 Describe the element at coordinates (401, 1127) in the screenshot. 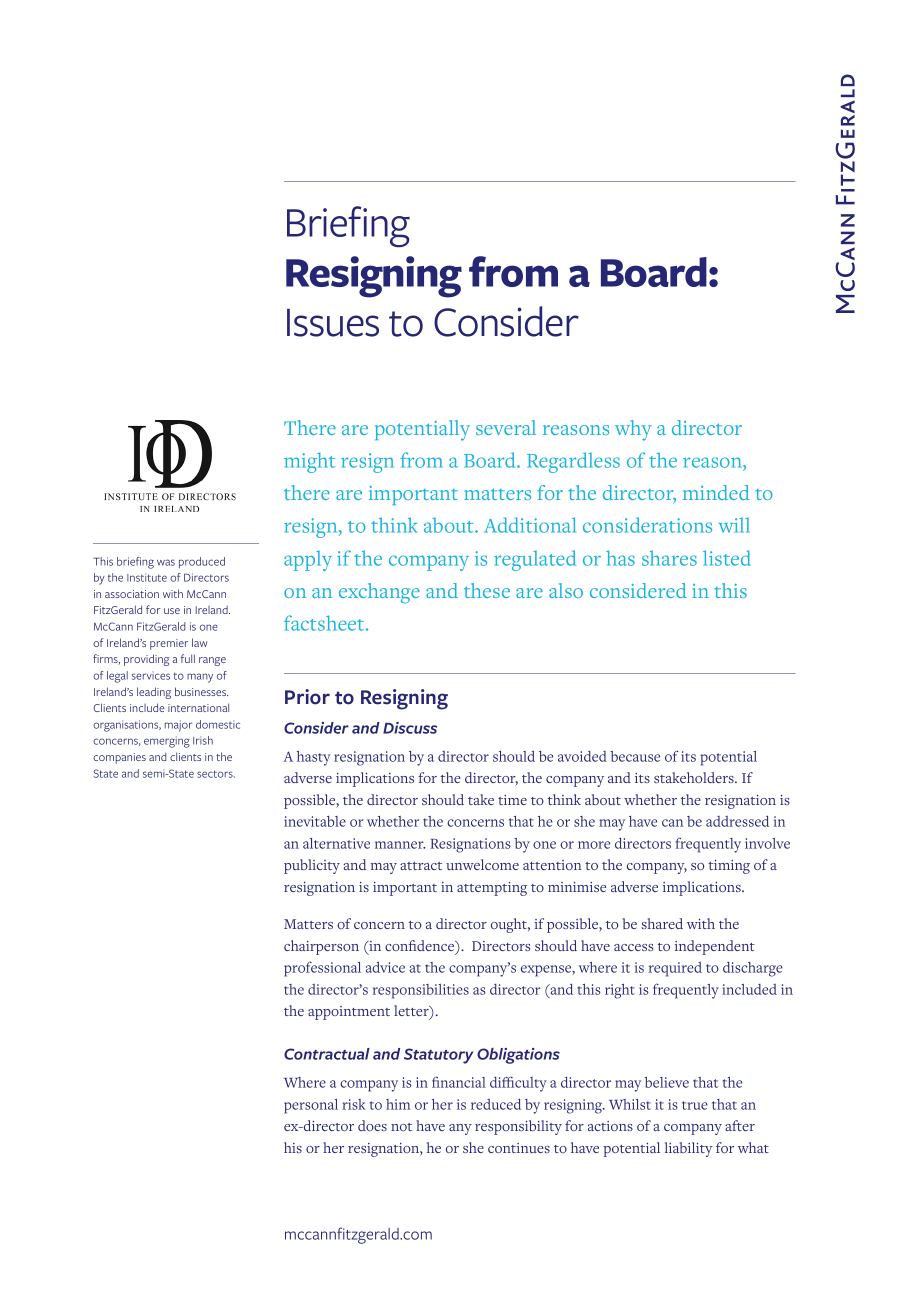

I see `not` at that location.
